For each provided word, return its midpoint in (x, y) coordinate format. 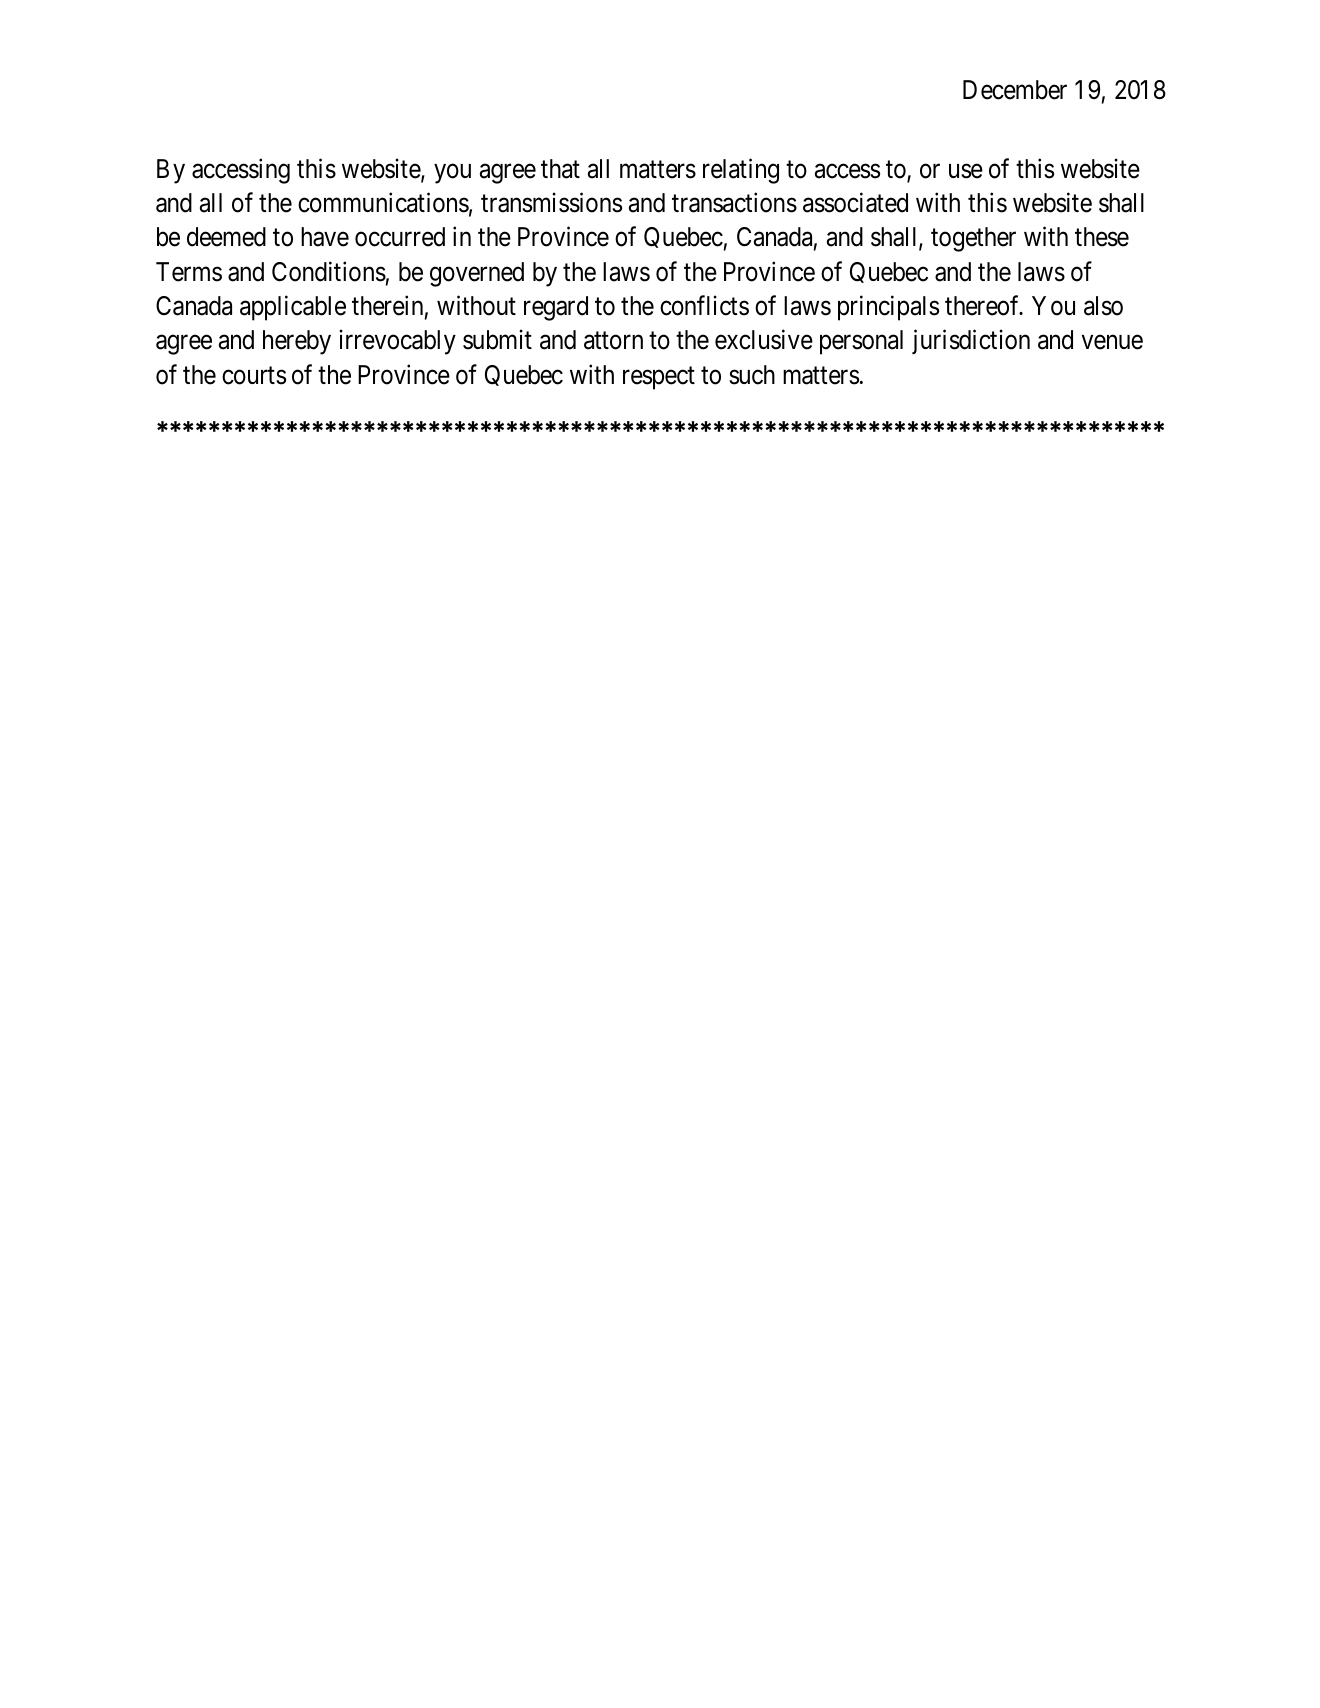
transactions (734, 203)
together (973, 239)
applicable (293, 308)
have (325, 237)
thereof (984, 305)
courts (254, 376)
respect (659, 378)
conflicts (704, 305)
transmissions (551, 203)
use (966, 171)
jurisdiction (971, 342)
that (560, 169)
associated (855, 203)
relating (741, 171)
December (1015, 90)
